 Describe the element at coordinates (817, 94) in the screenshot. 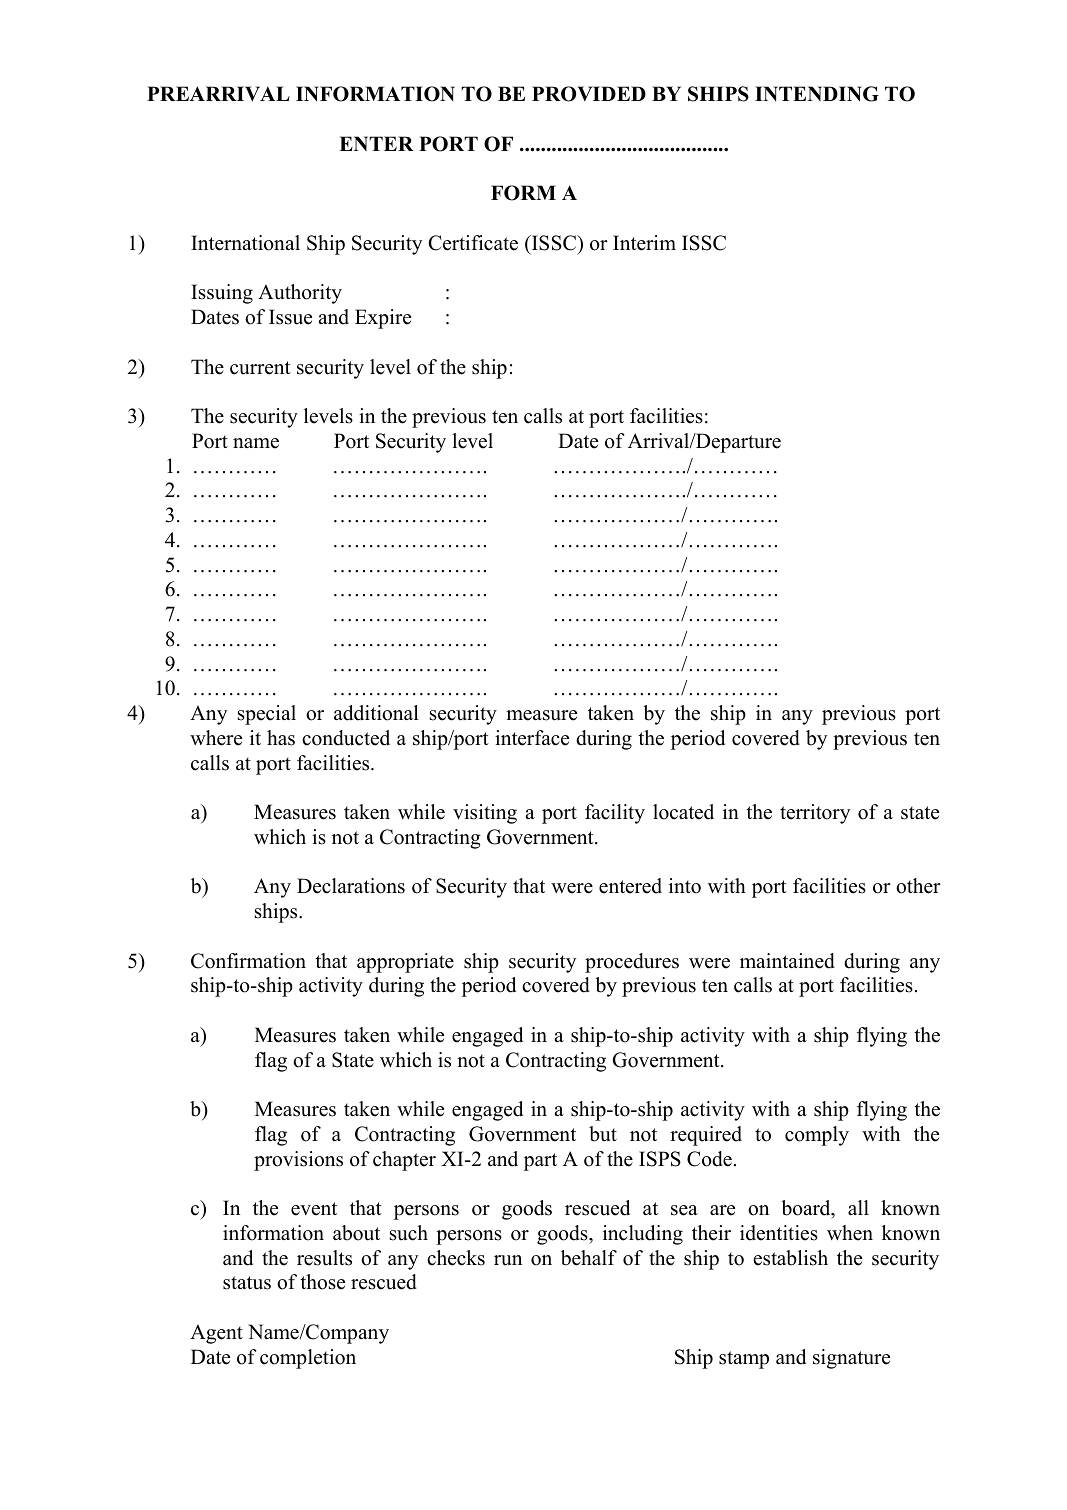

I see `INTENDING` at that location.
